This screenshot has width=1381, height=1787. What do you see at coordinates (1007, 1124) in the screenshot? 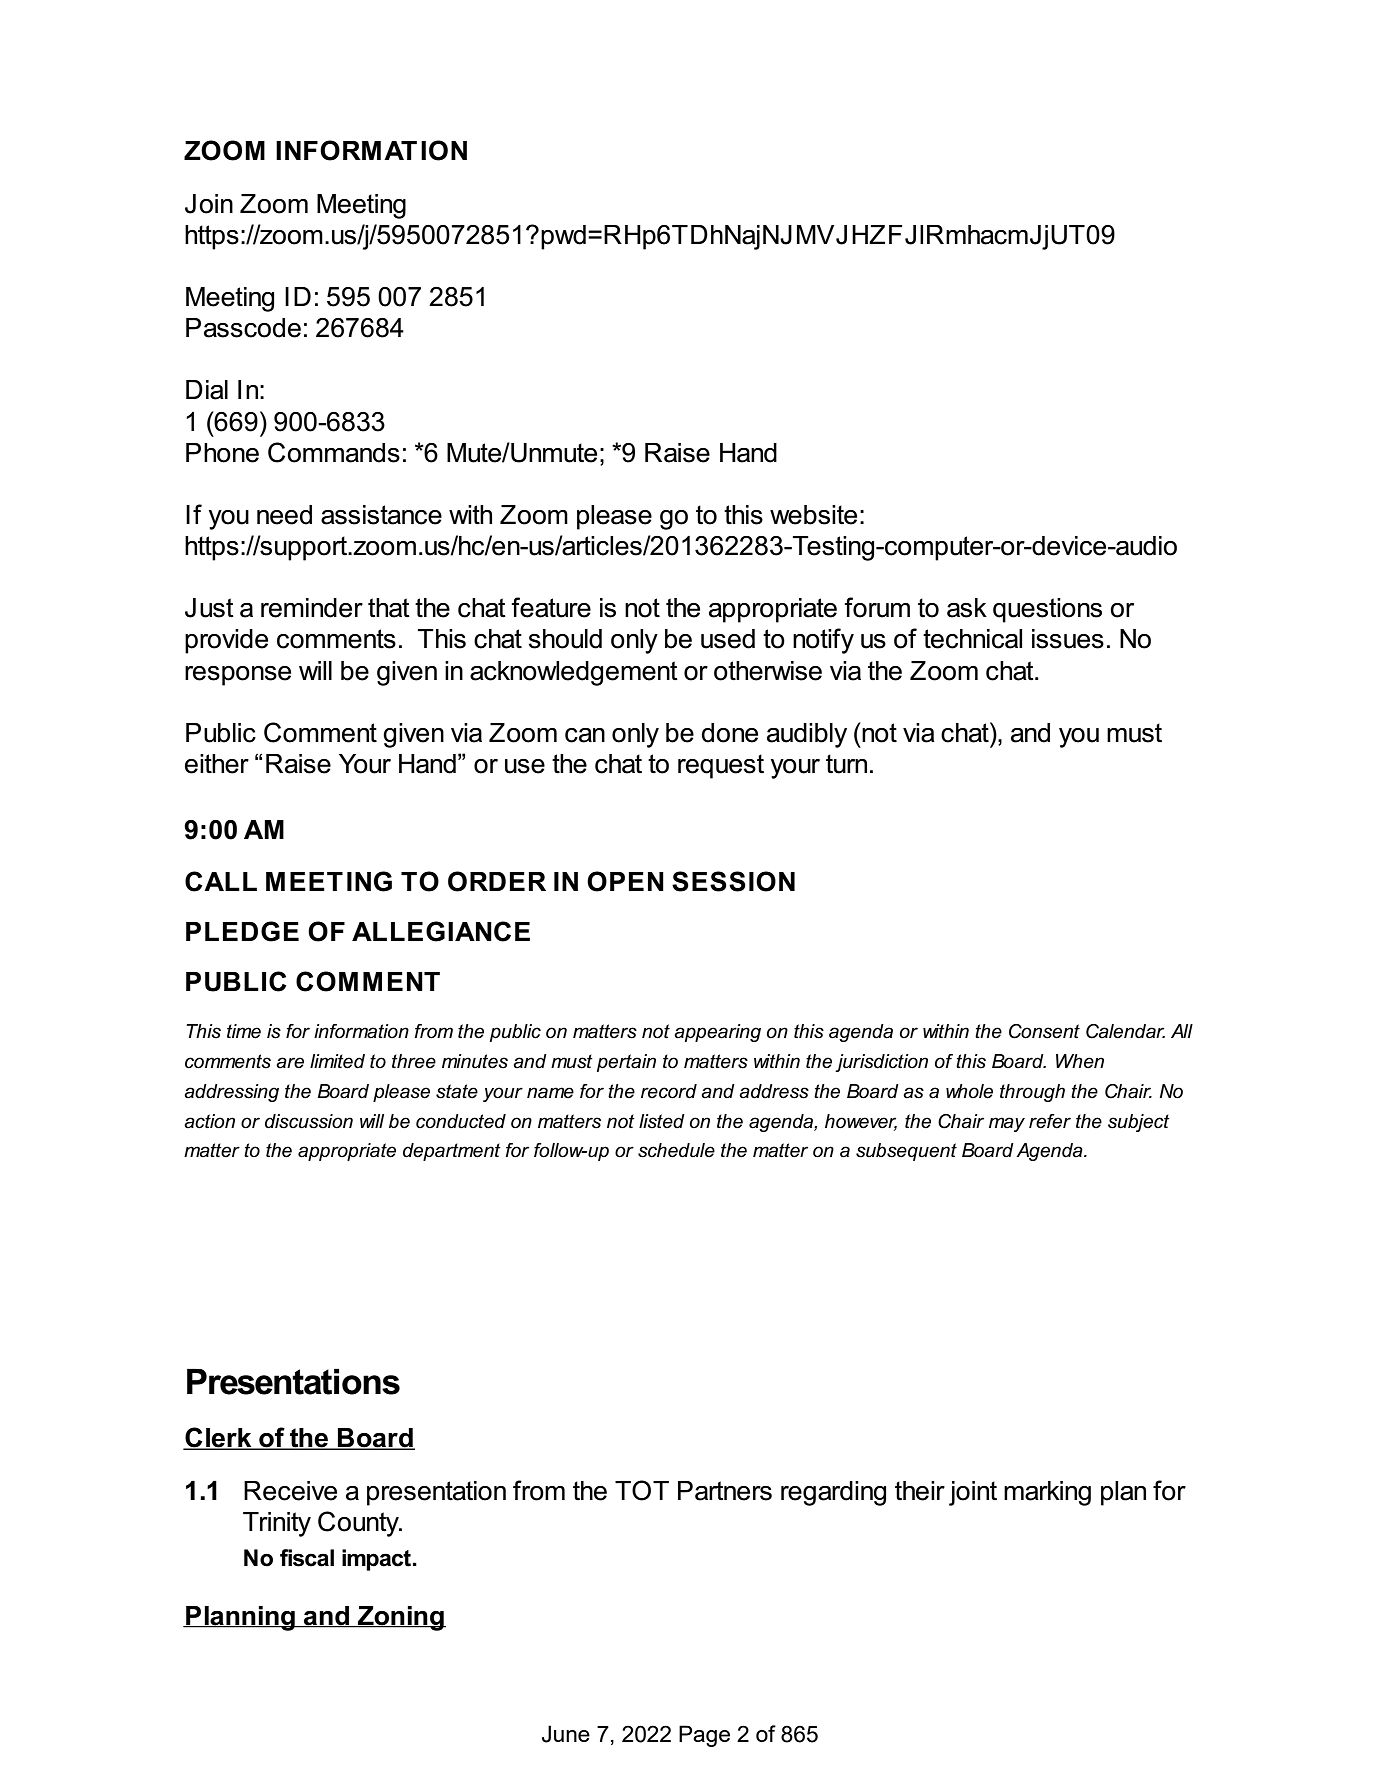
I see `may` at bounding box center [1007, 1124].
